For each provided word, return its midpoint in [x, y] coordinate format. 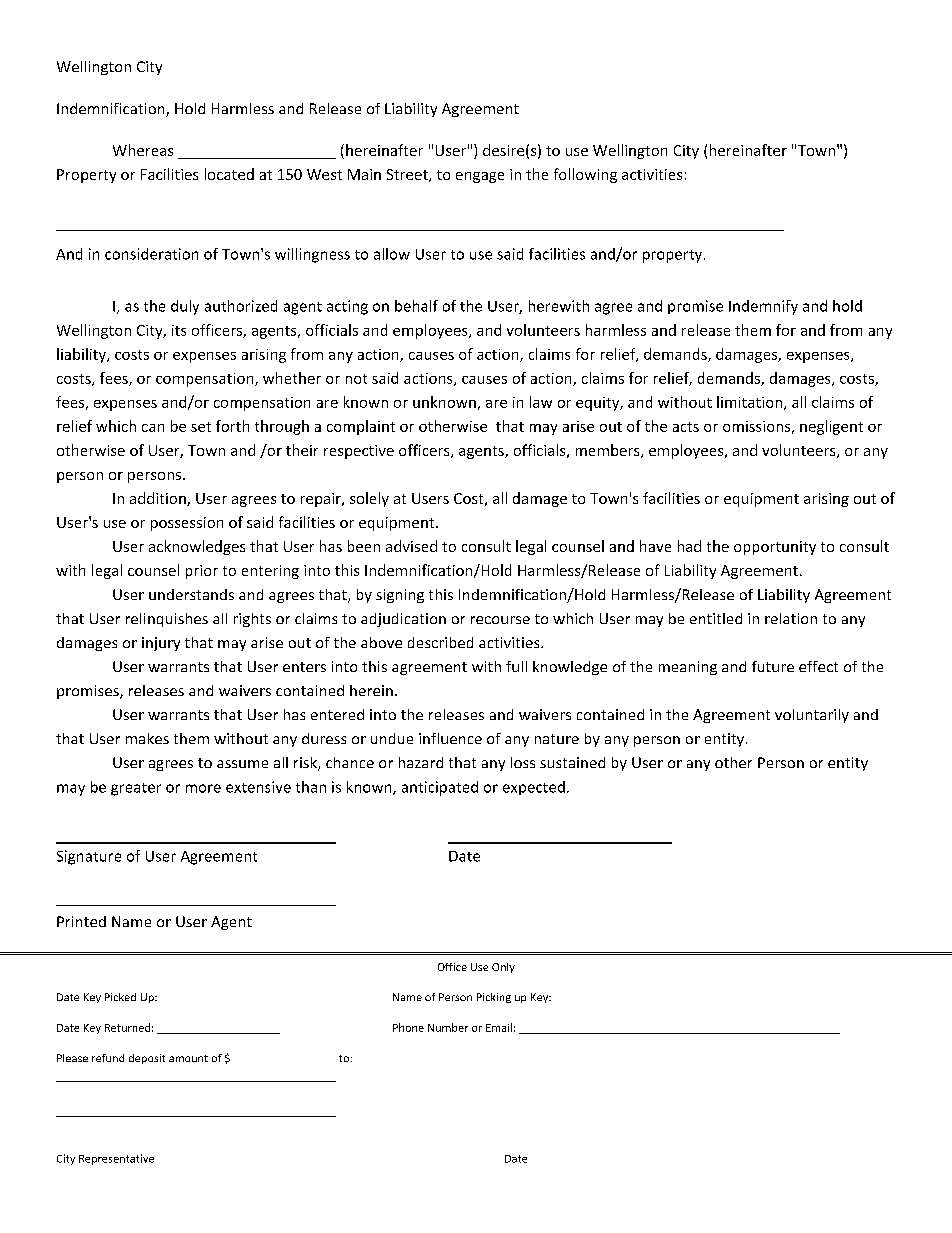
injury [161, 644]
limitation [749, 402]
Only [503, 968]
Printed [81, 921]
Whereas [143, 150]
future [773, 666]
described [440, 642]
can [153, 428]
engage [480, 177]
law [541, 402]
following [585, 175]
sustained [572, 762]
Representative [116, 1159]
